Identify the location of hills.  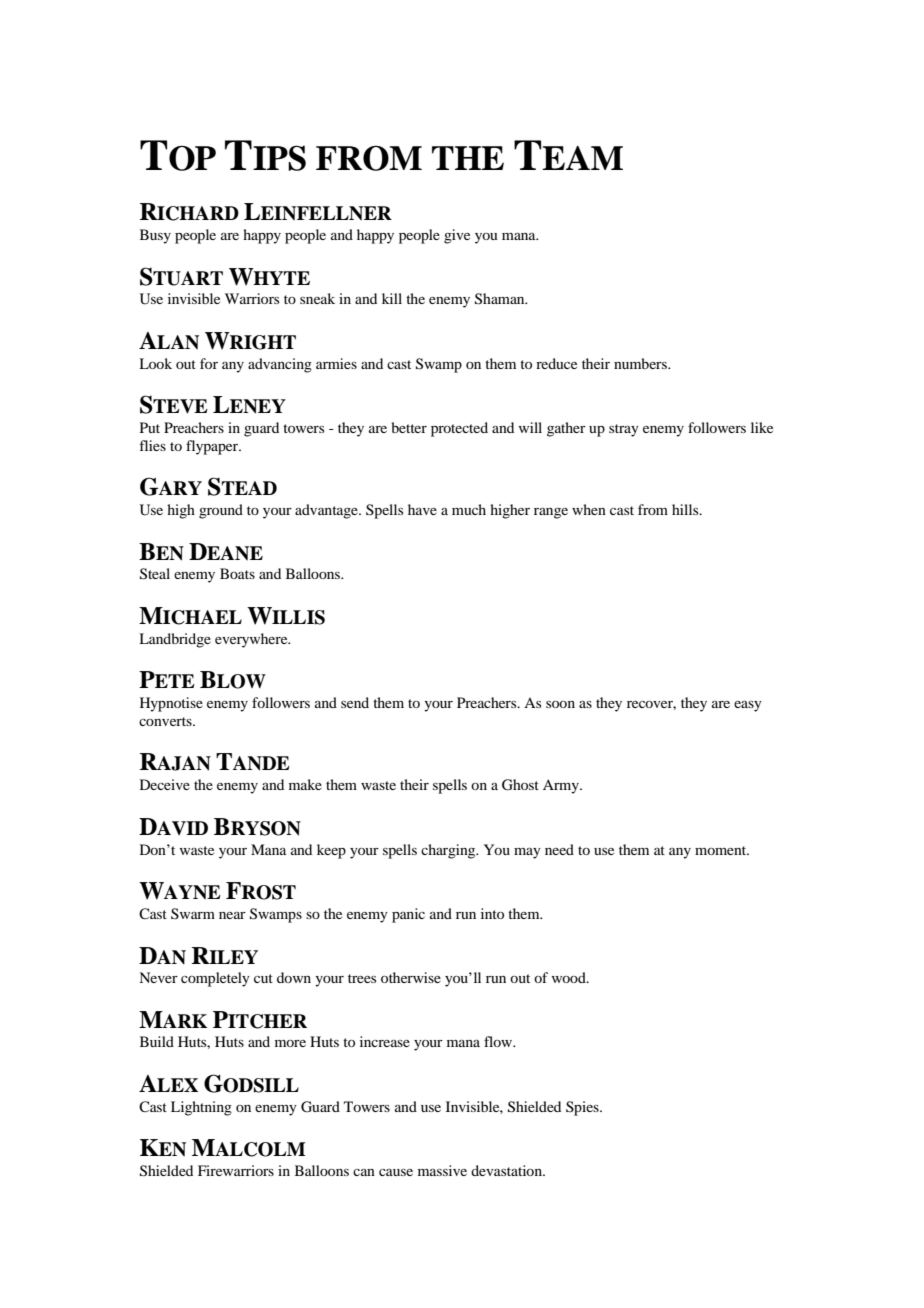
(686, 509).
